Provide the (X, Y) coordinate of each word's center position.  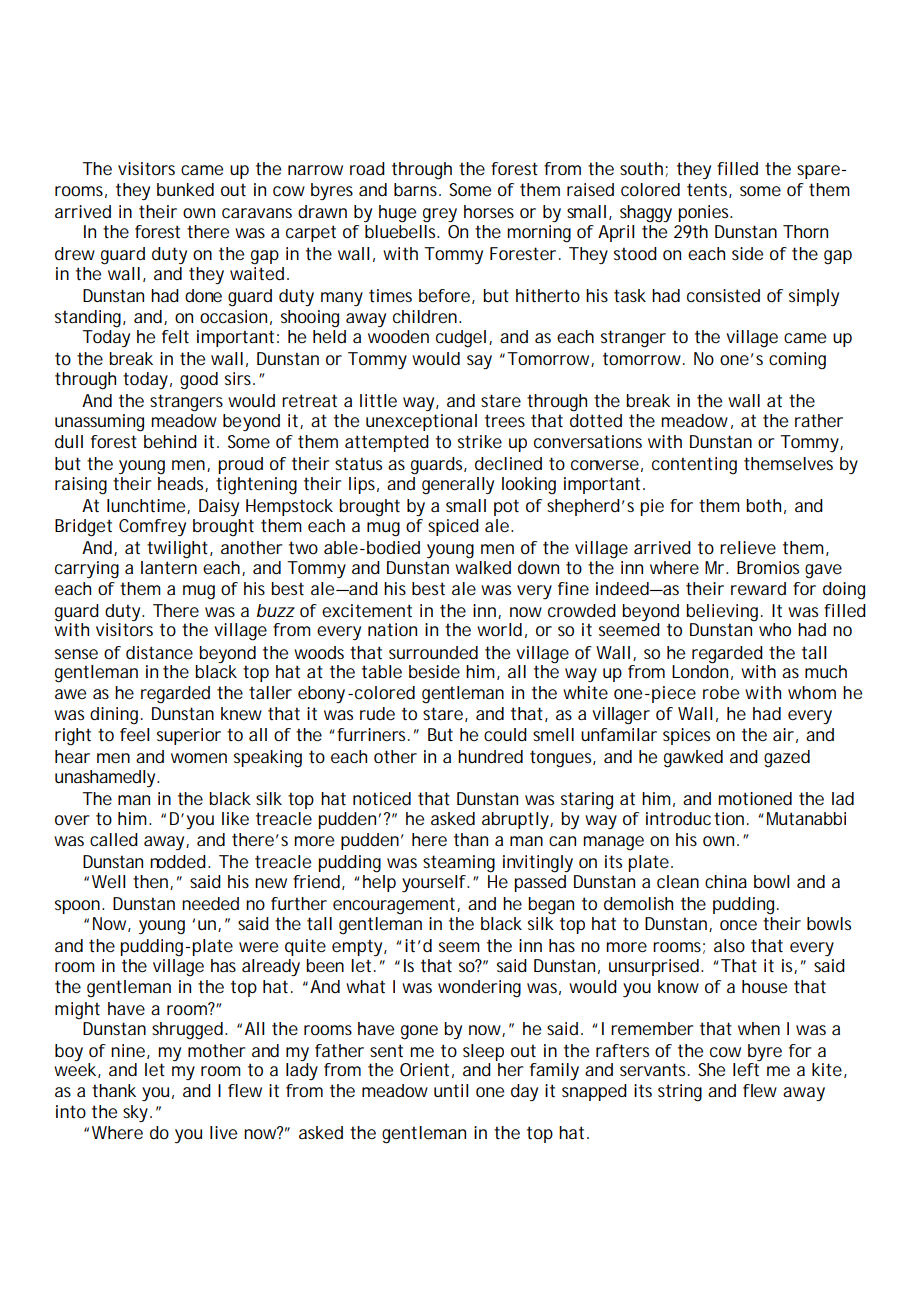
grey (440, 215)
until (451, 1090)
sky (137, 1113)
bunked (185, 190)
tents (709, 190)
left (746, 1069)
